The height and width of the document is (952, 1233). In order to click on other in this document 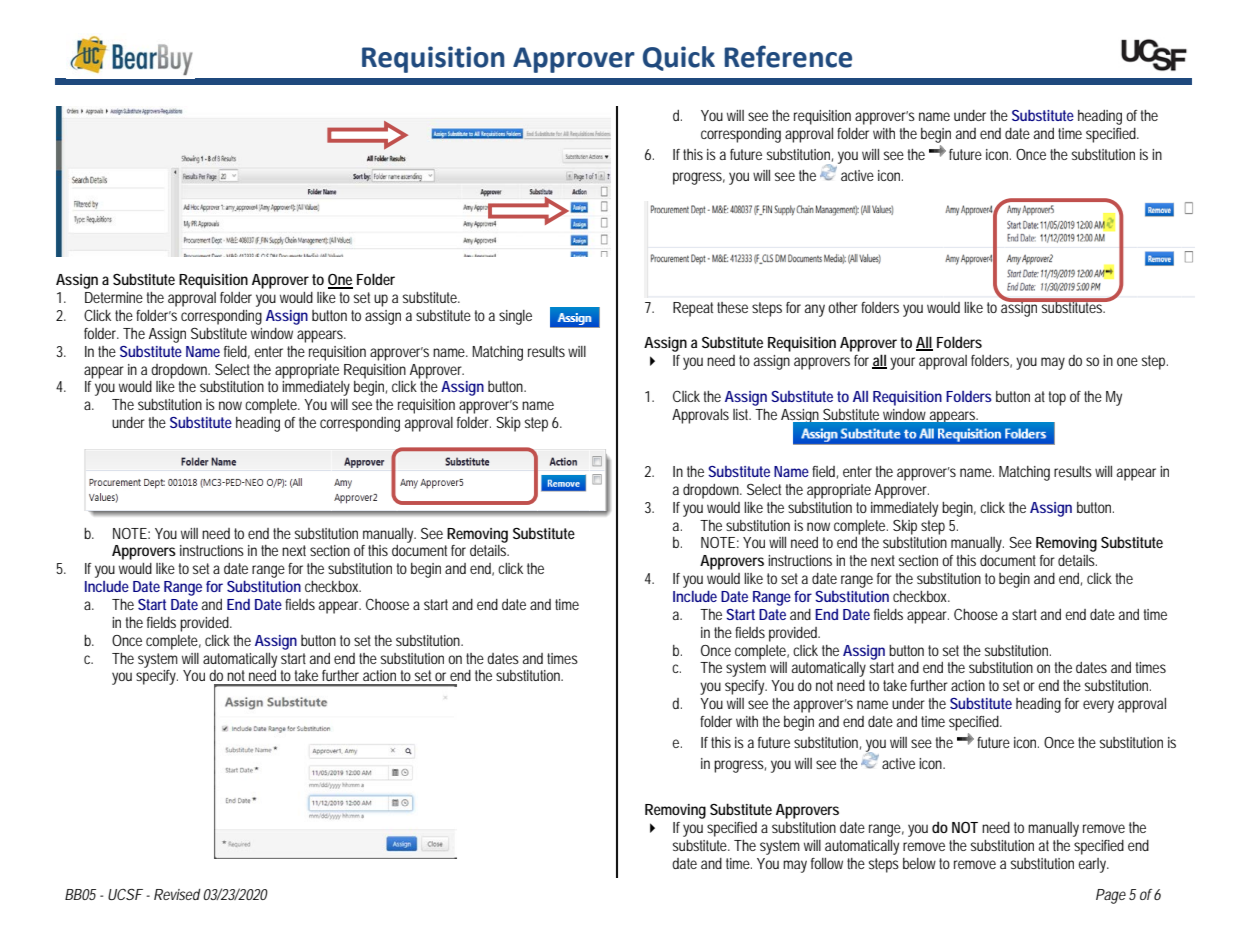, I will do `click(843, 307)`.
